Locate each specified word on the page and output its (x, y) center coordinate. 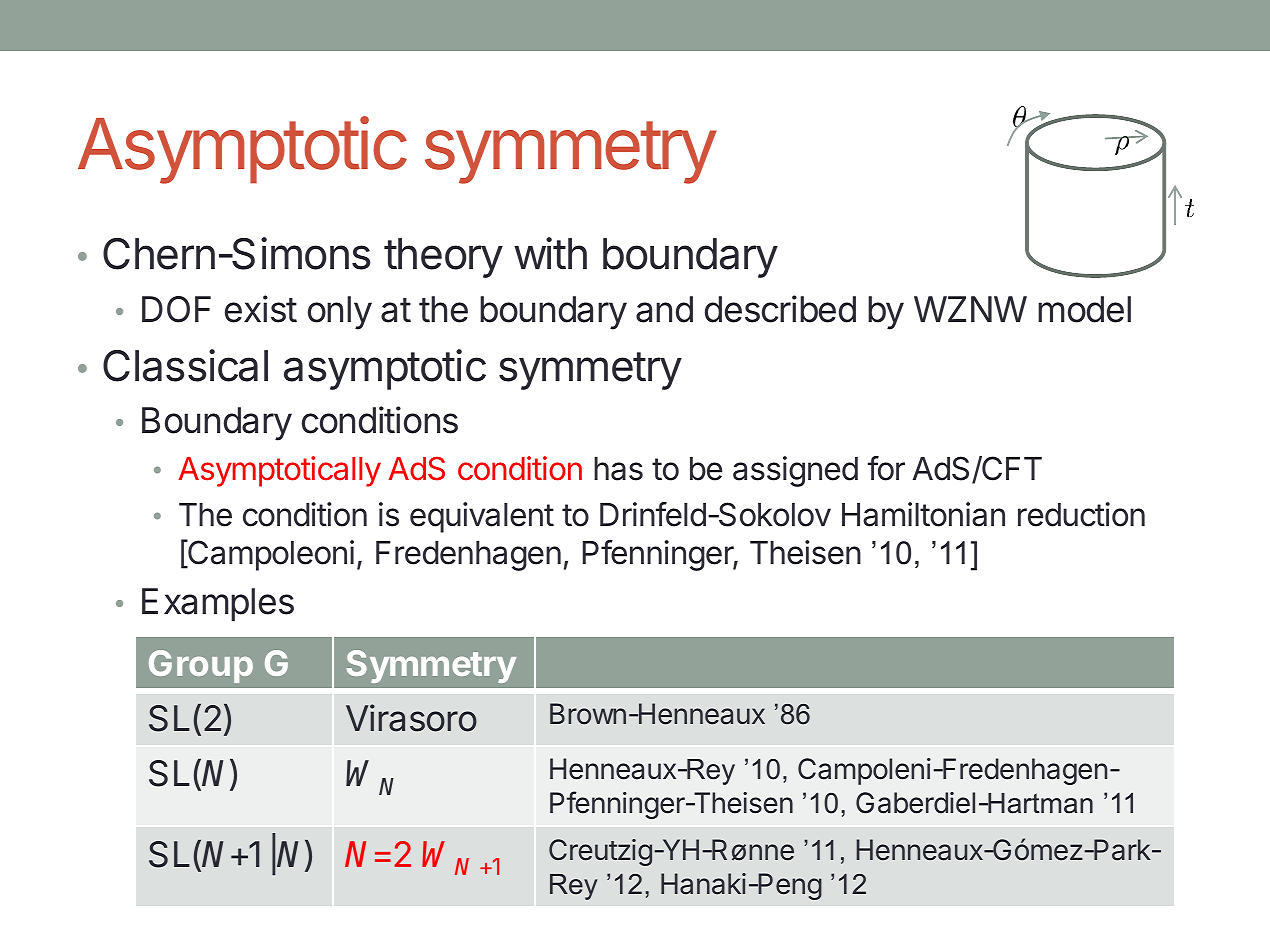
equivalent (482, 517)
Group (201, 666)
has (618, 469)
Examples (218, 604)
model (1084, 309)
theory (443, 258)
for (886, 468)
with (550, 253)
